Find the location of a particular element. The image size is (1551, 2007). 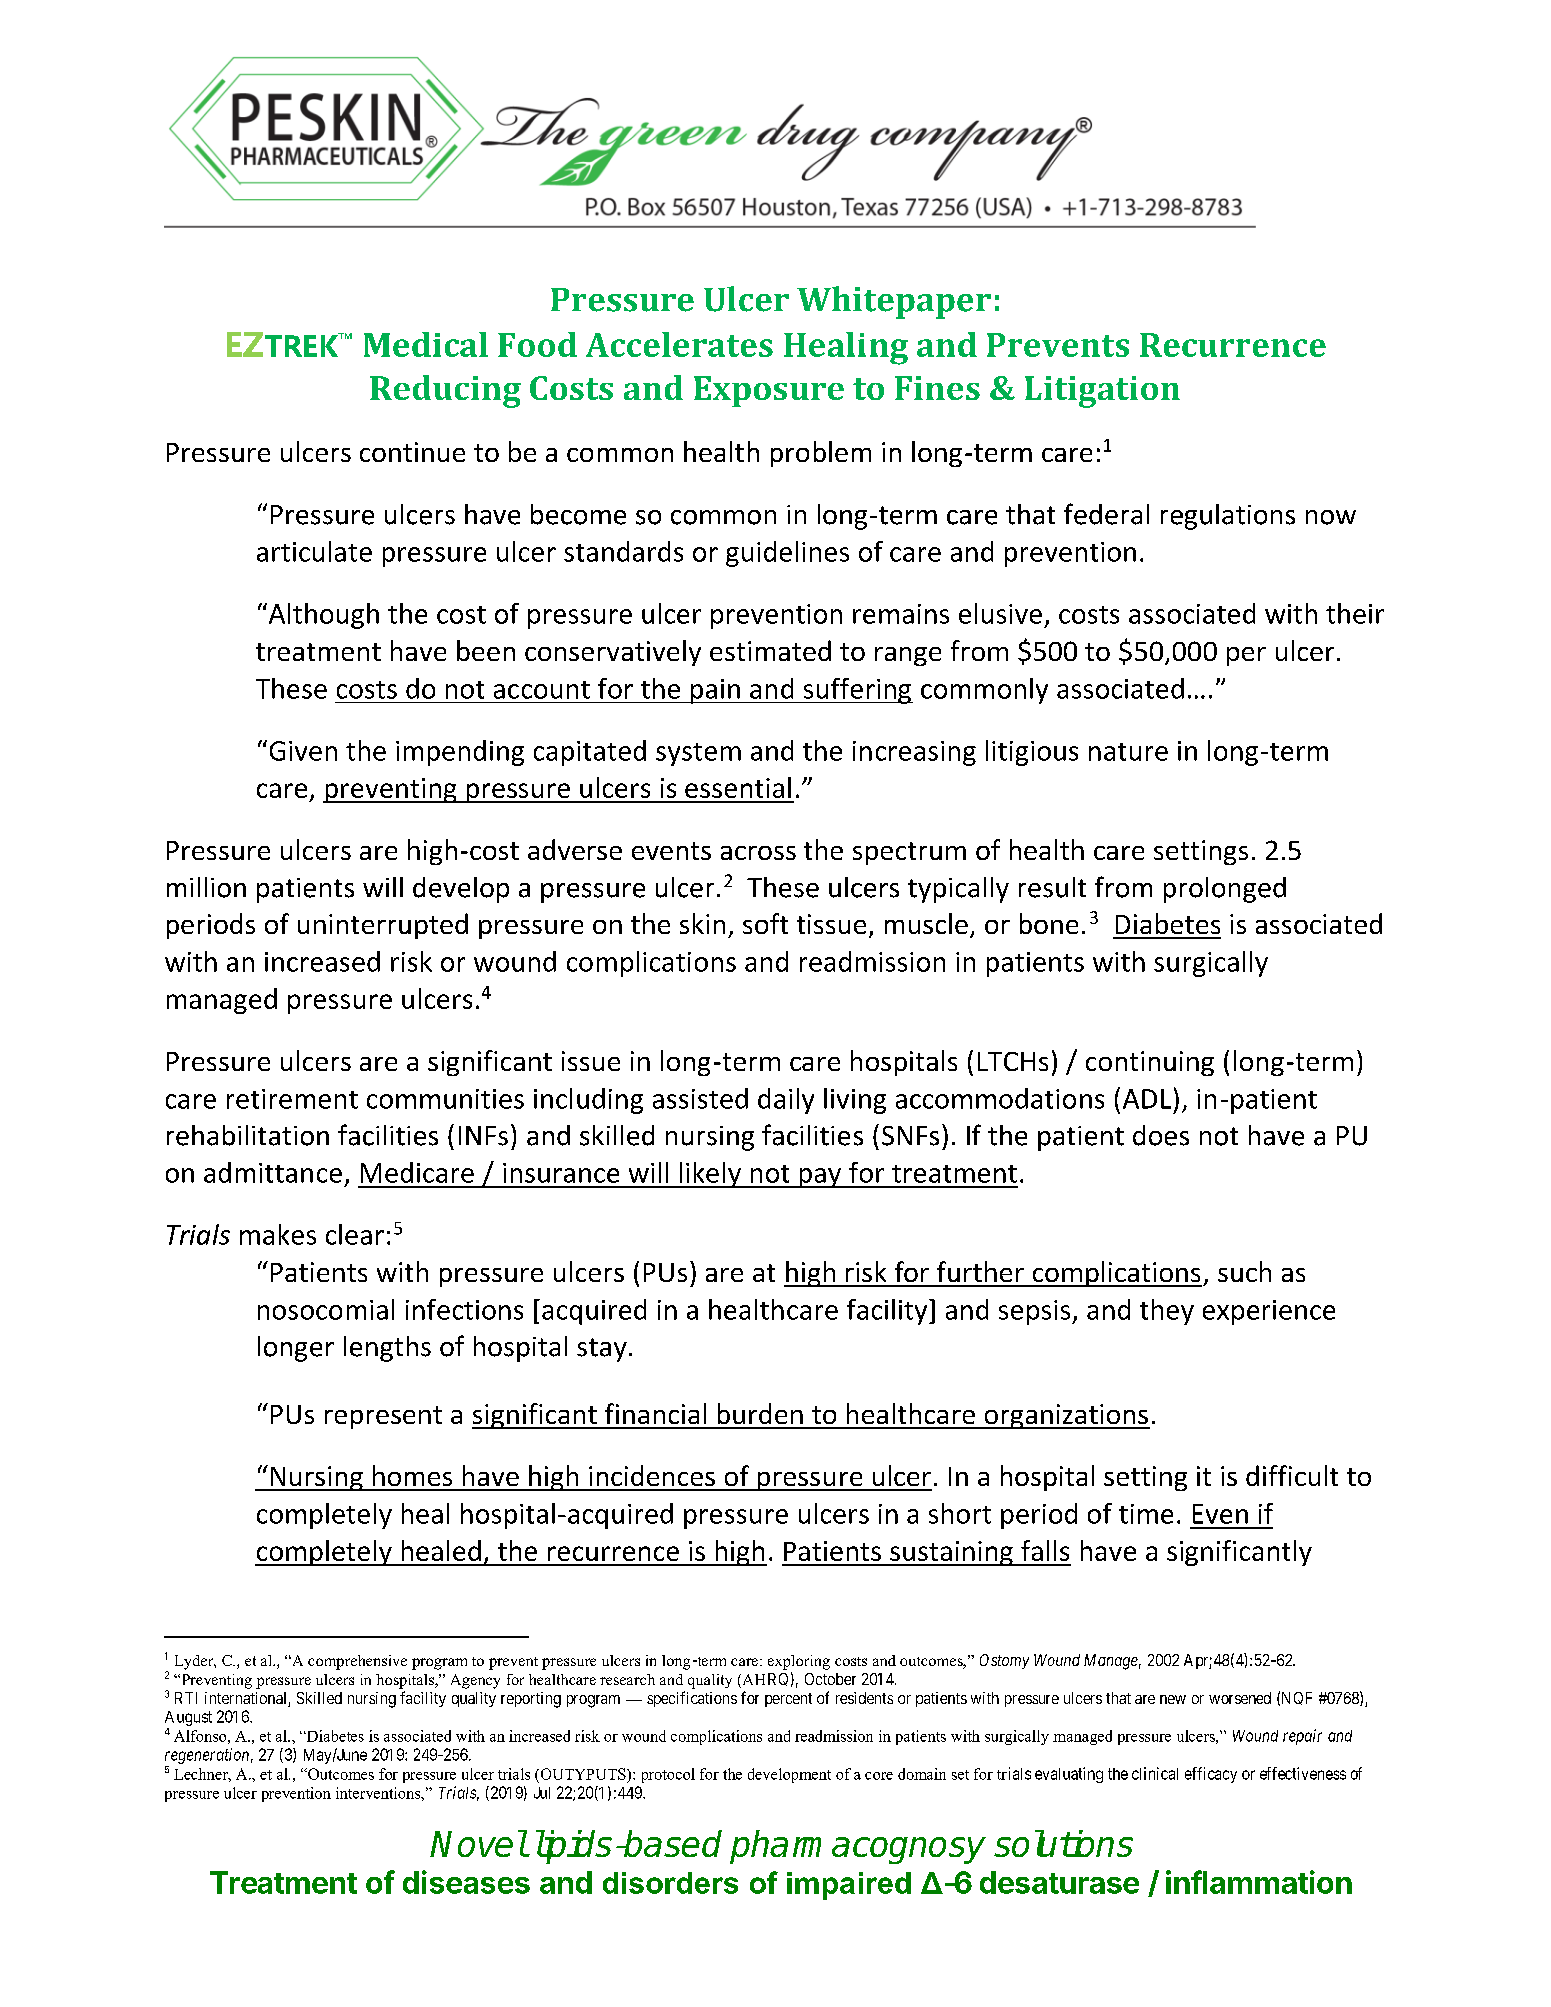

daily is located at coordinates (786, 1101).
